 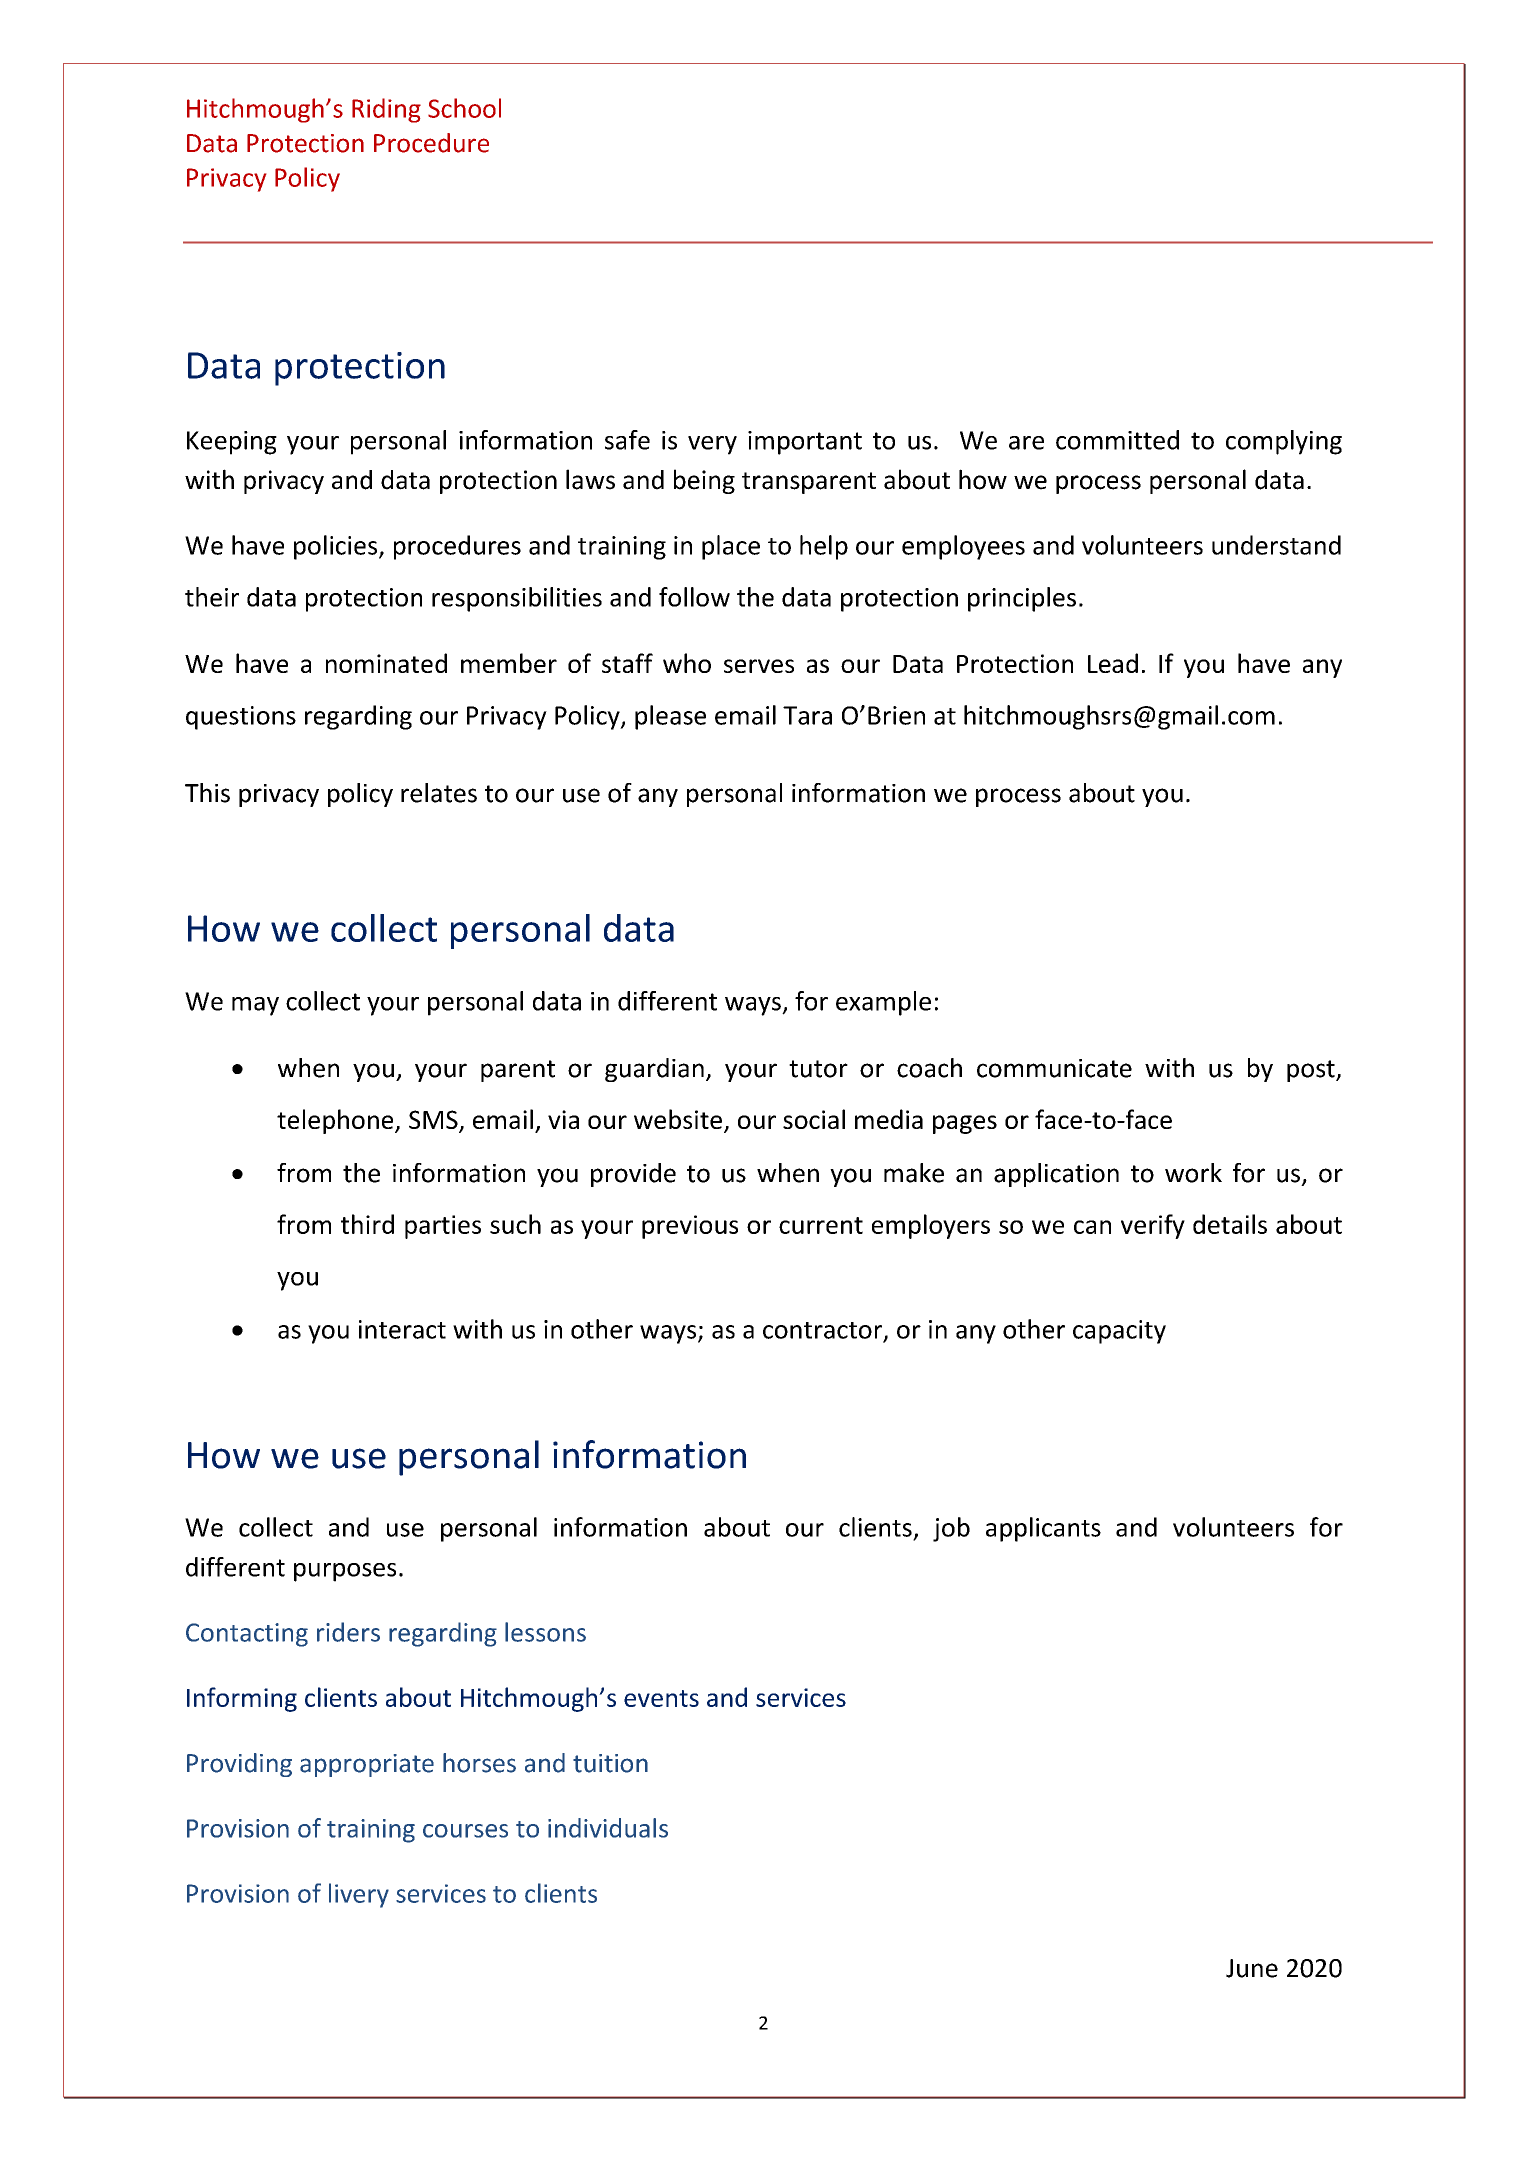 What do you see at coordinates (818, 1069) in the screenshot?
I see `tutor` at bounding box center [818, 1069].
